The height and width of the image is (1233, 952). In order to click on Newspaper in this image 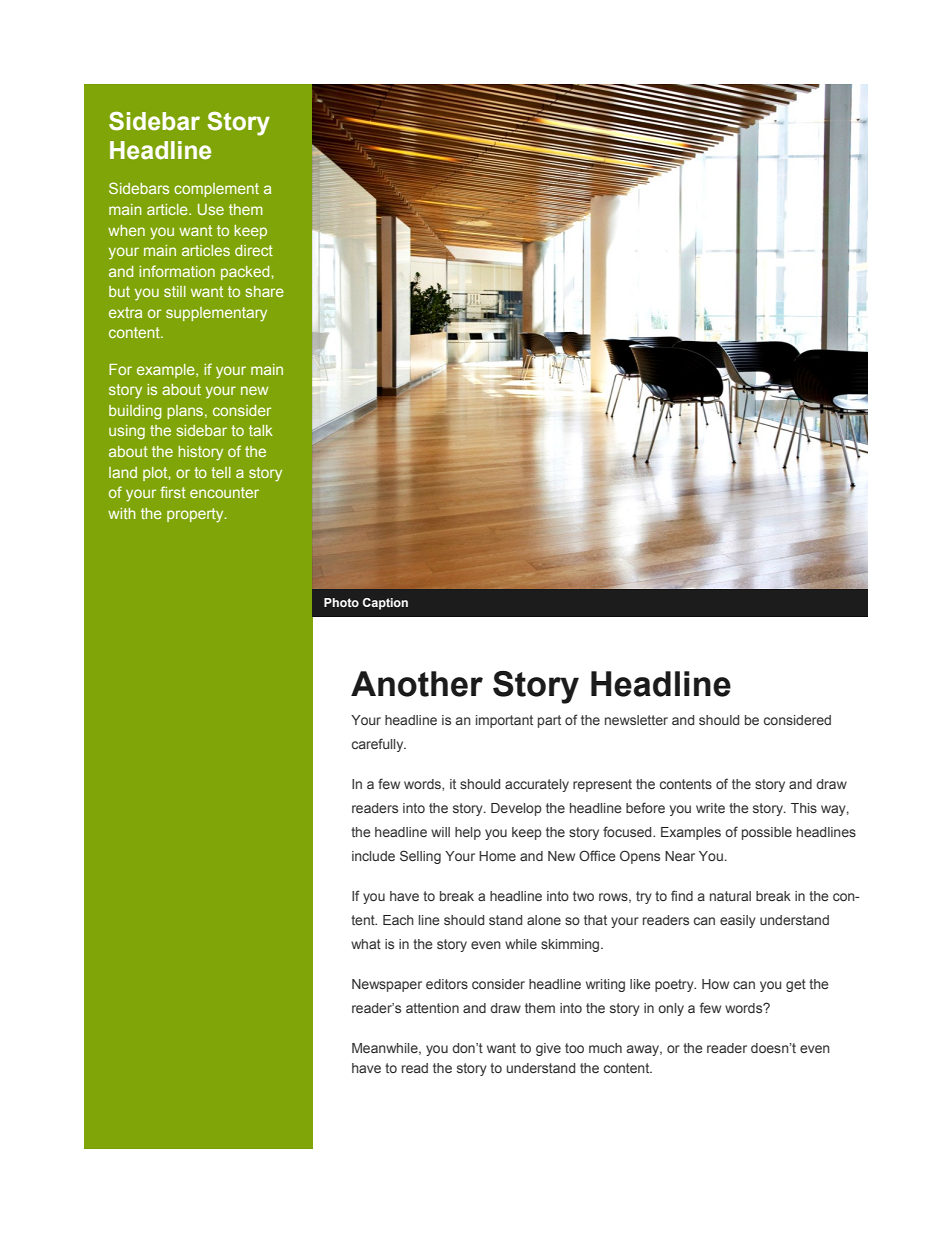, I will do `click(387, 985)`.
